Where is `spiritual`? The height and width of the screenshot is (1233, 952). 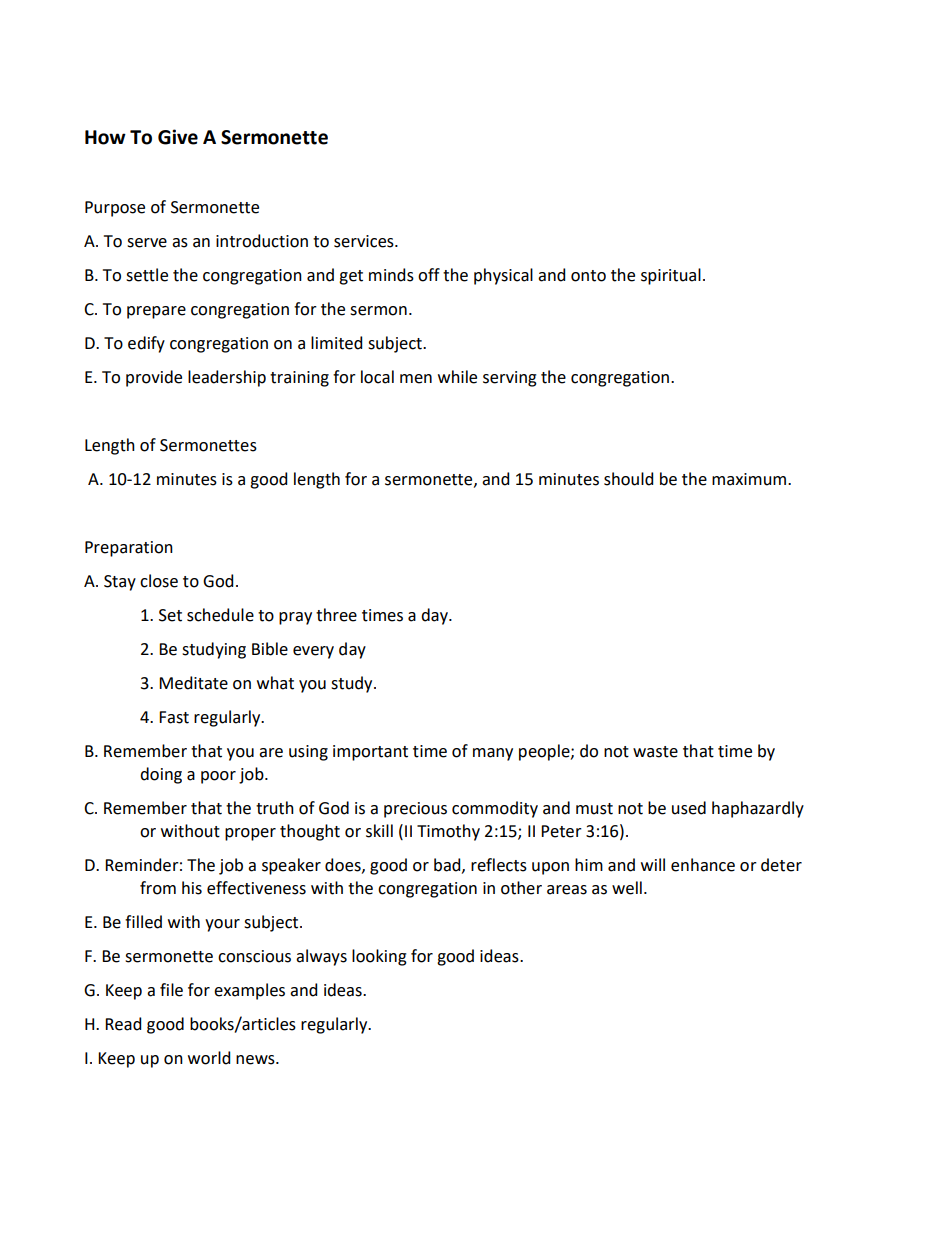 spiritual is located at coordinates (671, 276).
